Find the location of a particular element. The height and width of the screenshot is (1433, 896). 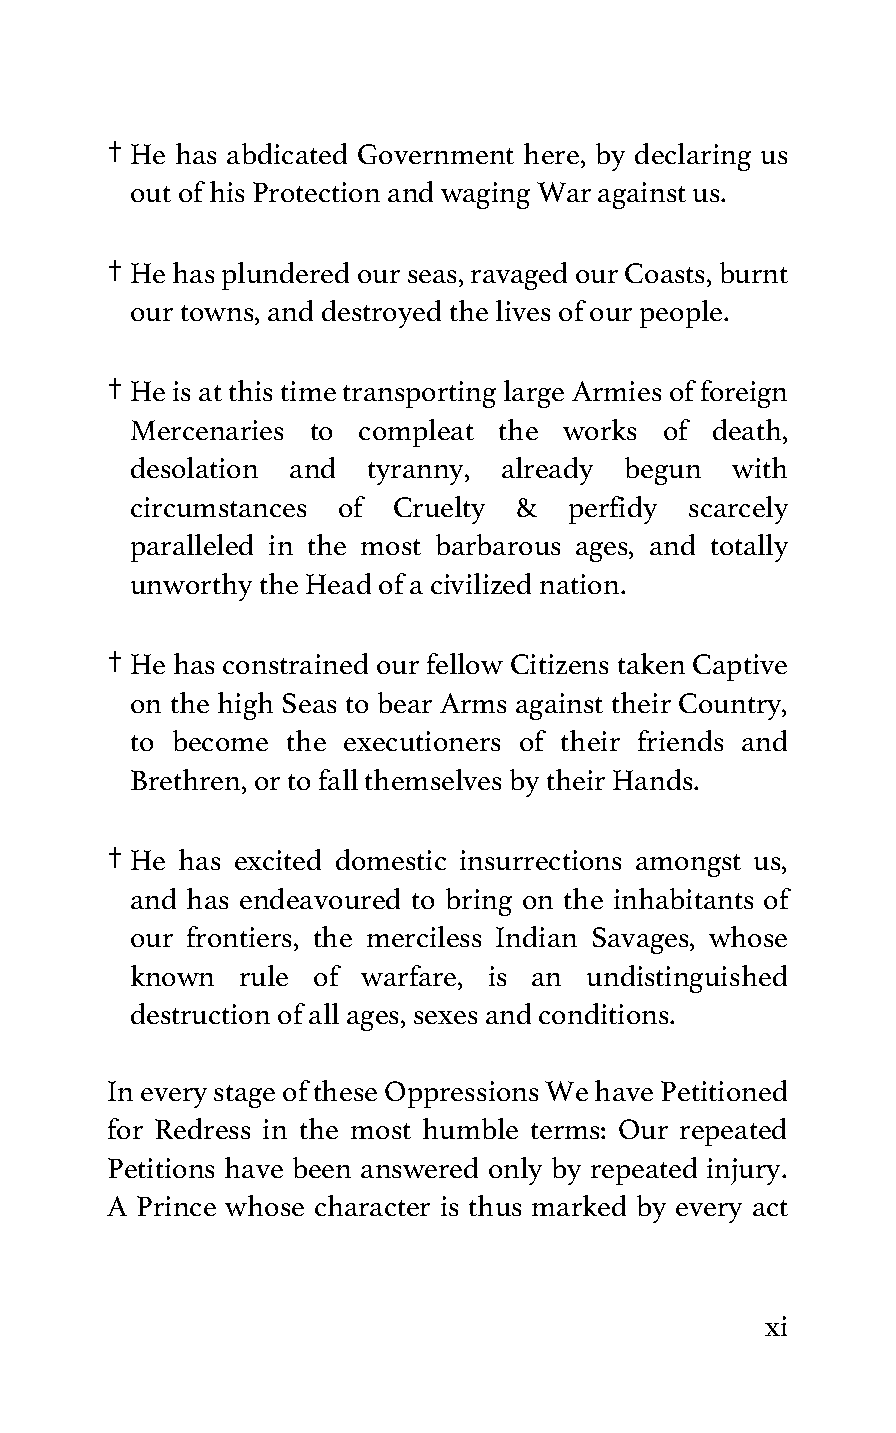

abdicated is located at coordinates (287, 153).
